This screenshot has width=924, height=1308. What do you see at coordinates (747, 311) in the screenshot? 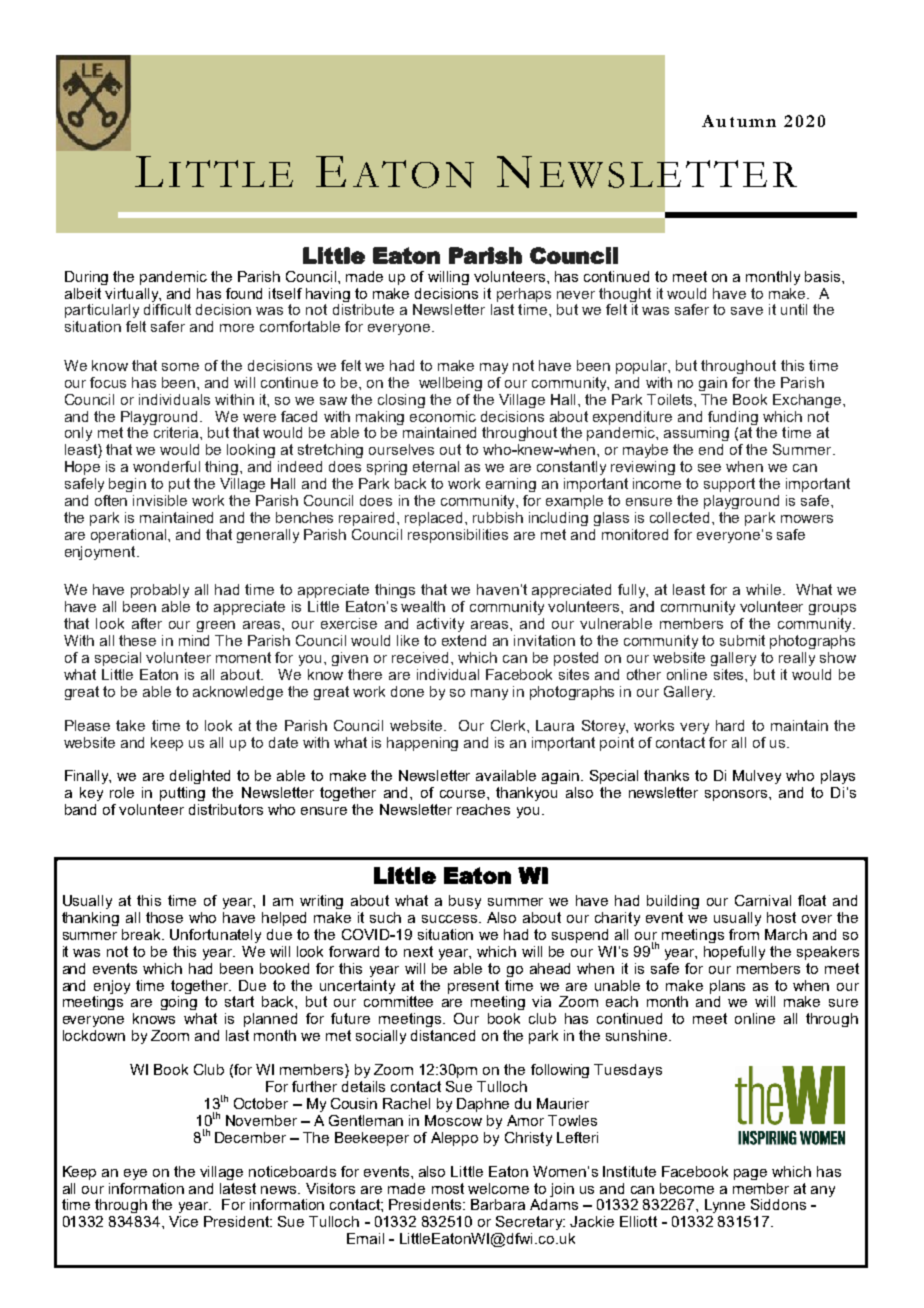
I see `save` at bounding box center [747, 311].
